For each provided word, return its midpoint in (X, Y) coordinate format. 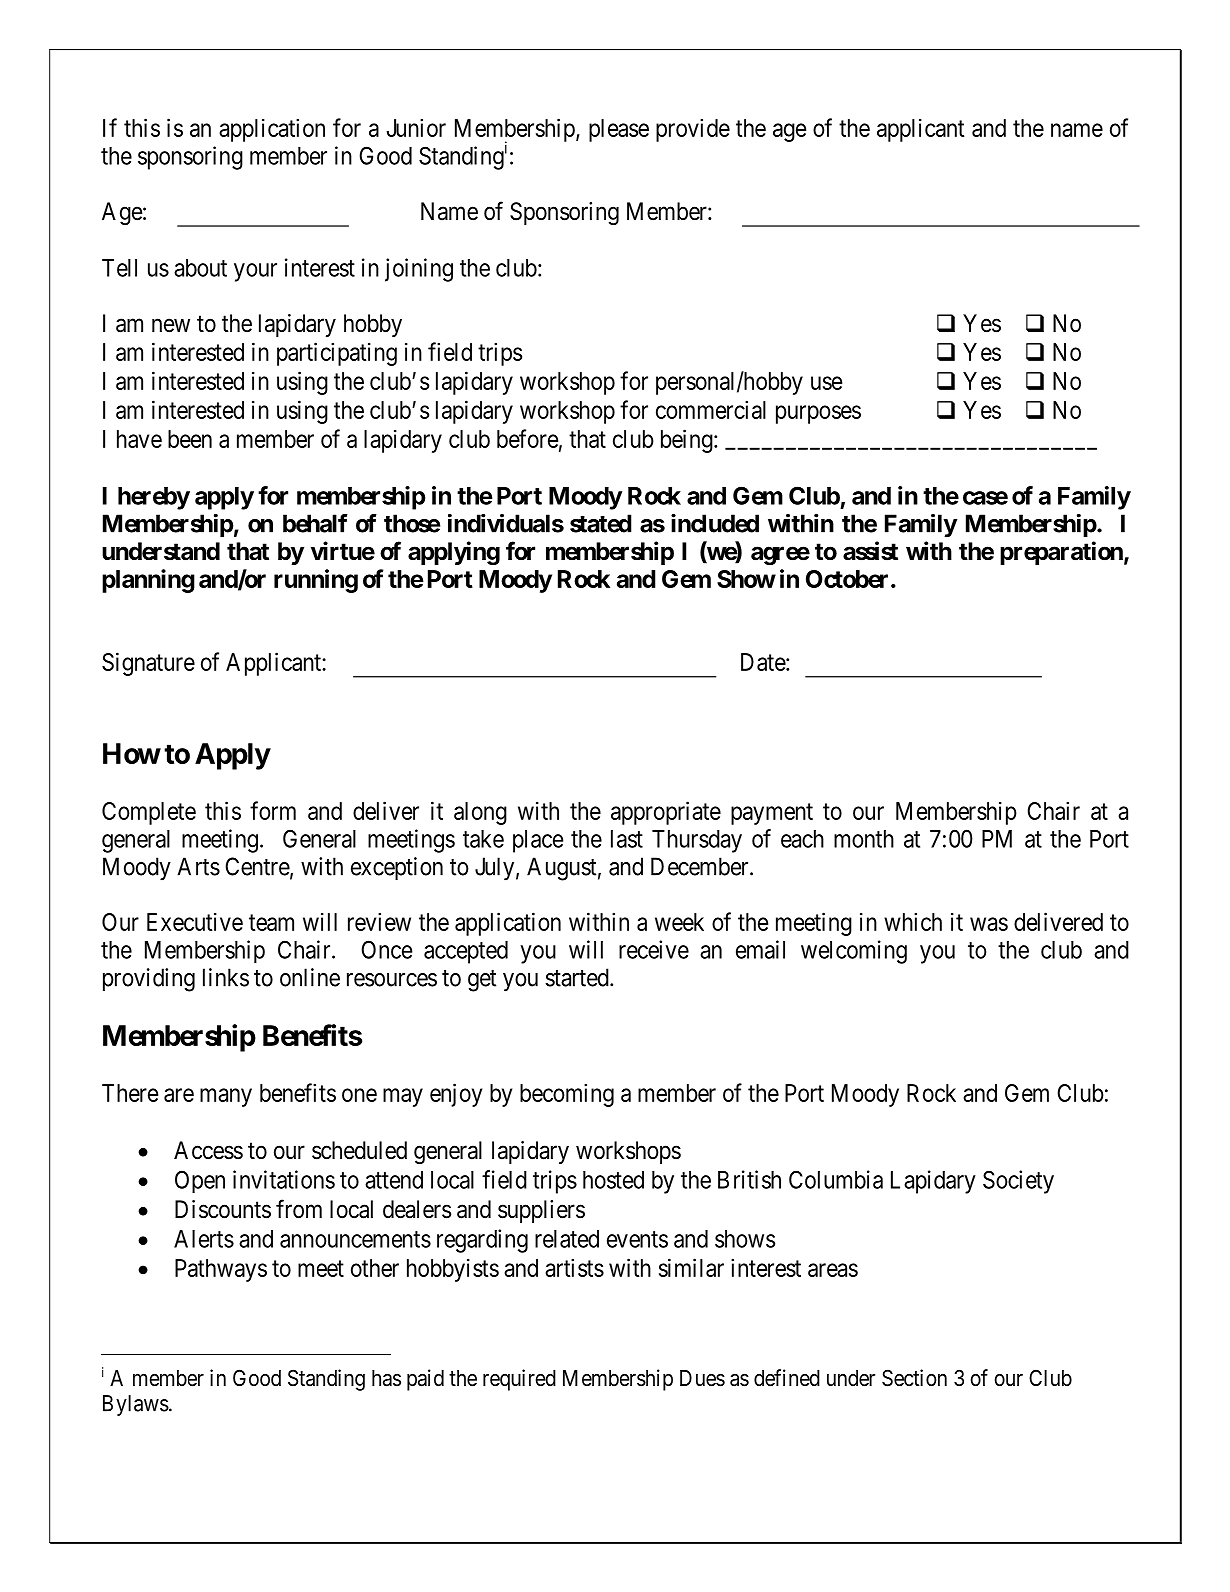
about (200, 268)
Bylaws (136, 1405)
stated (601, 523)
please (619, 130)
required (519, 1380)
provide (693, 130)
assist (870, 551)
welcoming (854, 952)
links (226, 977)
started (578, 977)
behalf (315, 523)
